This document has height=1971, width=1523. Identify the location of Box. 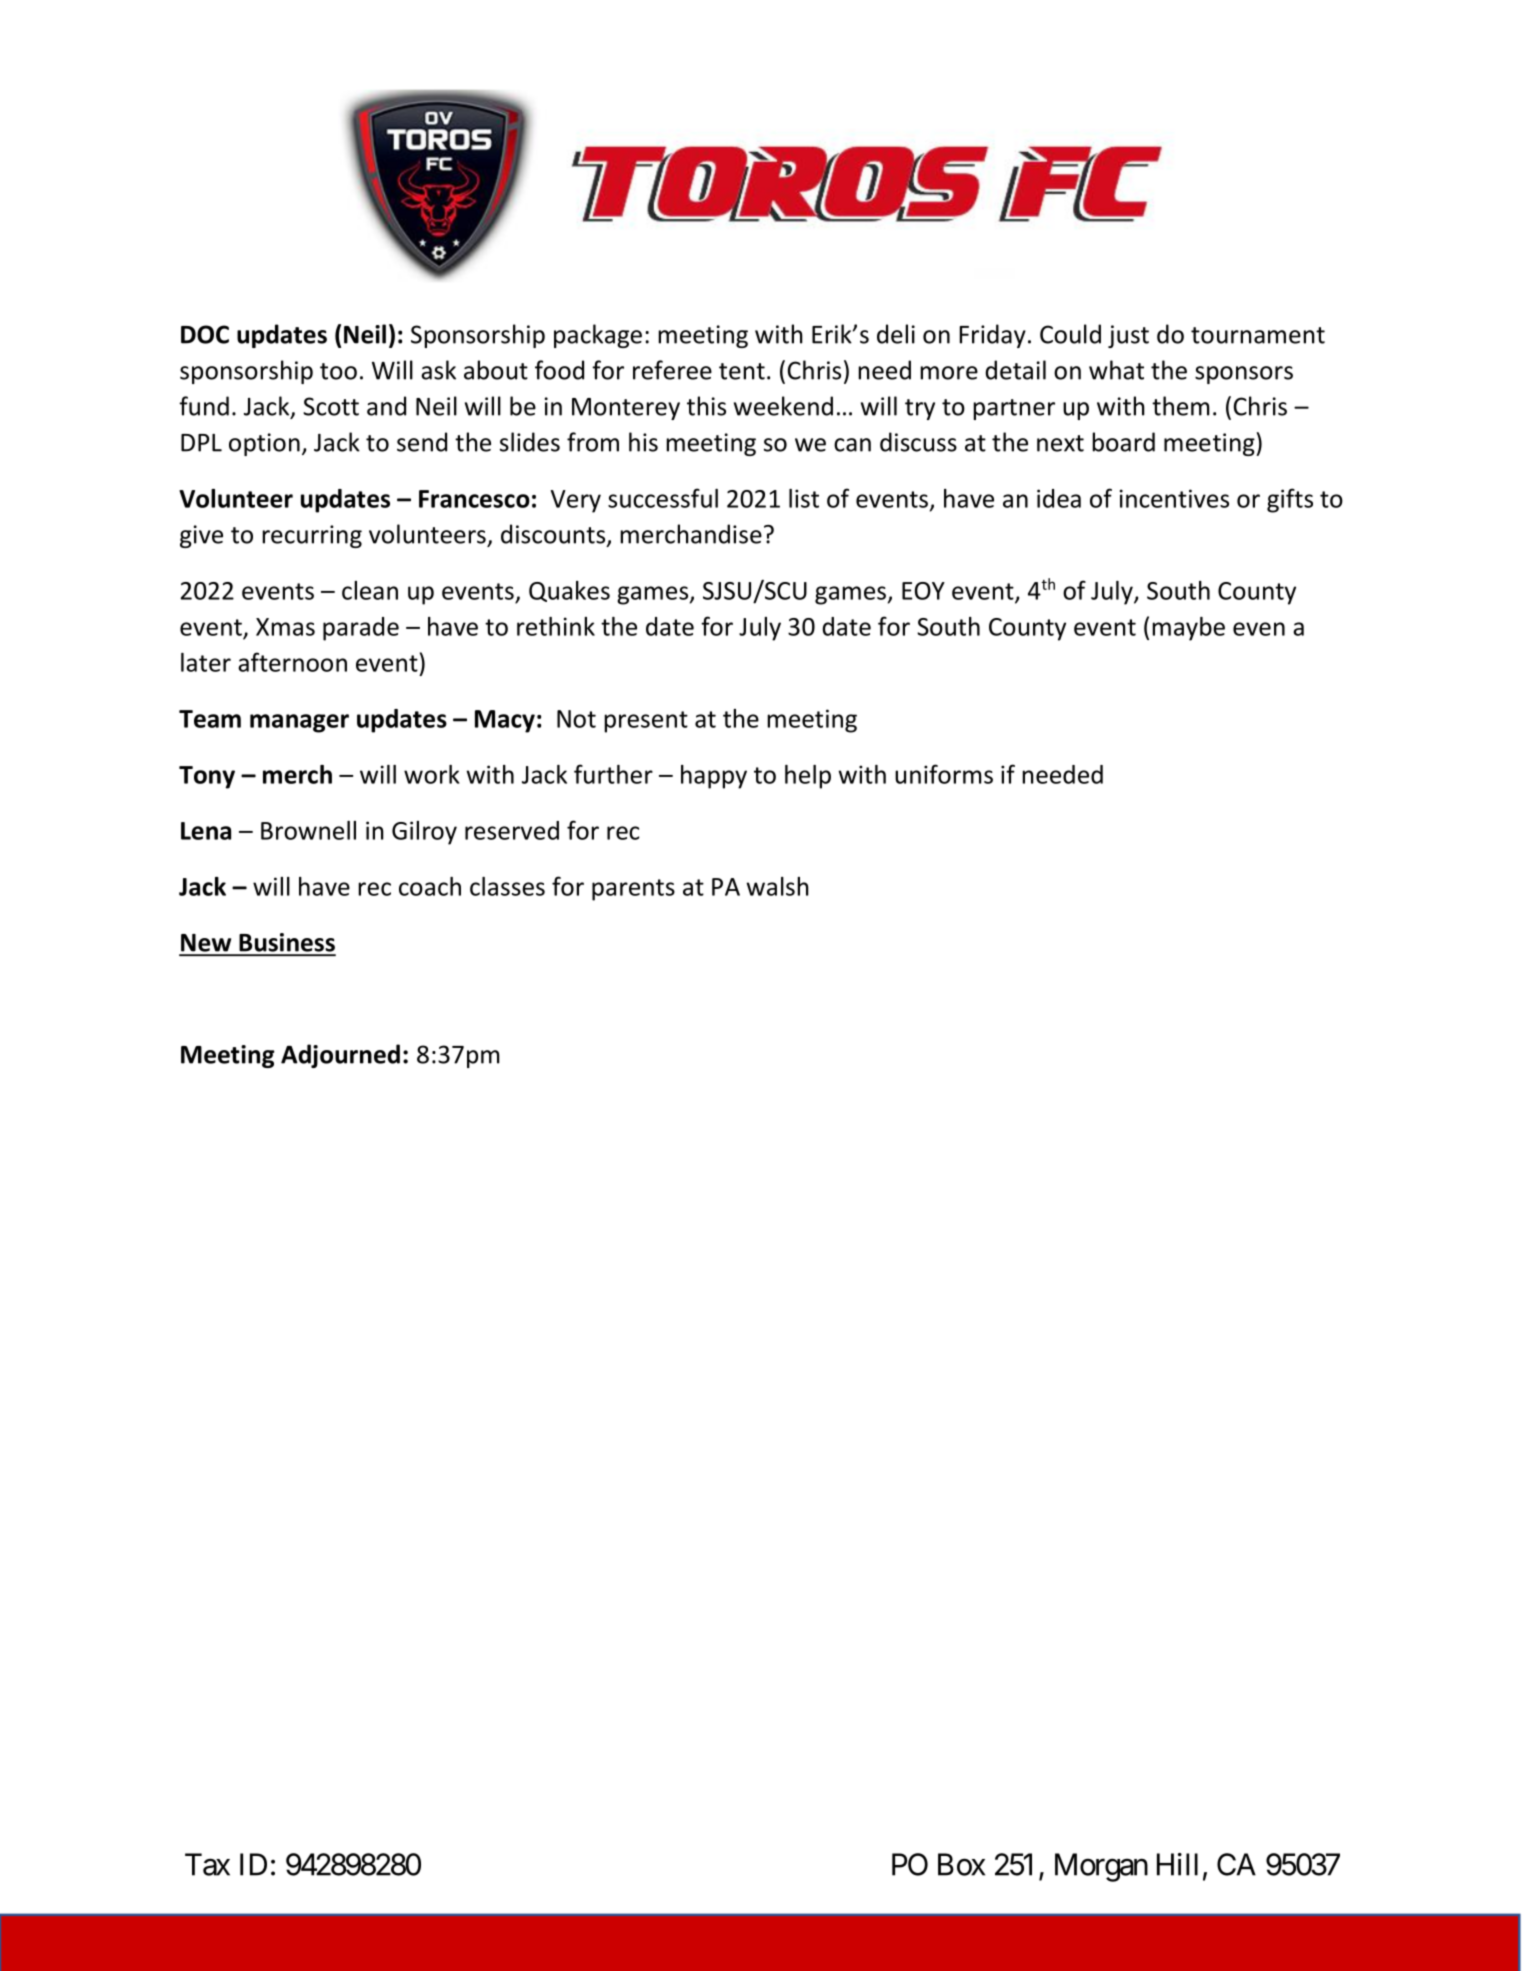
(961, 1864).
